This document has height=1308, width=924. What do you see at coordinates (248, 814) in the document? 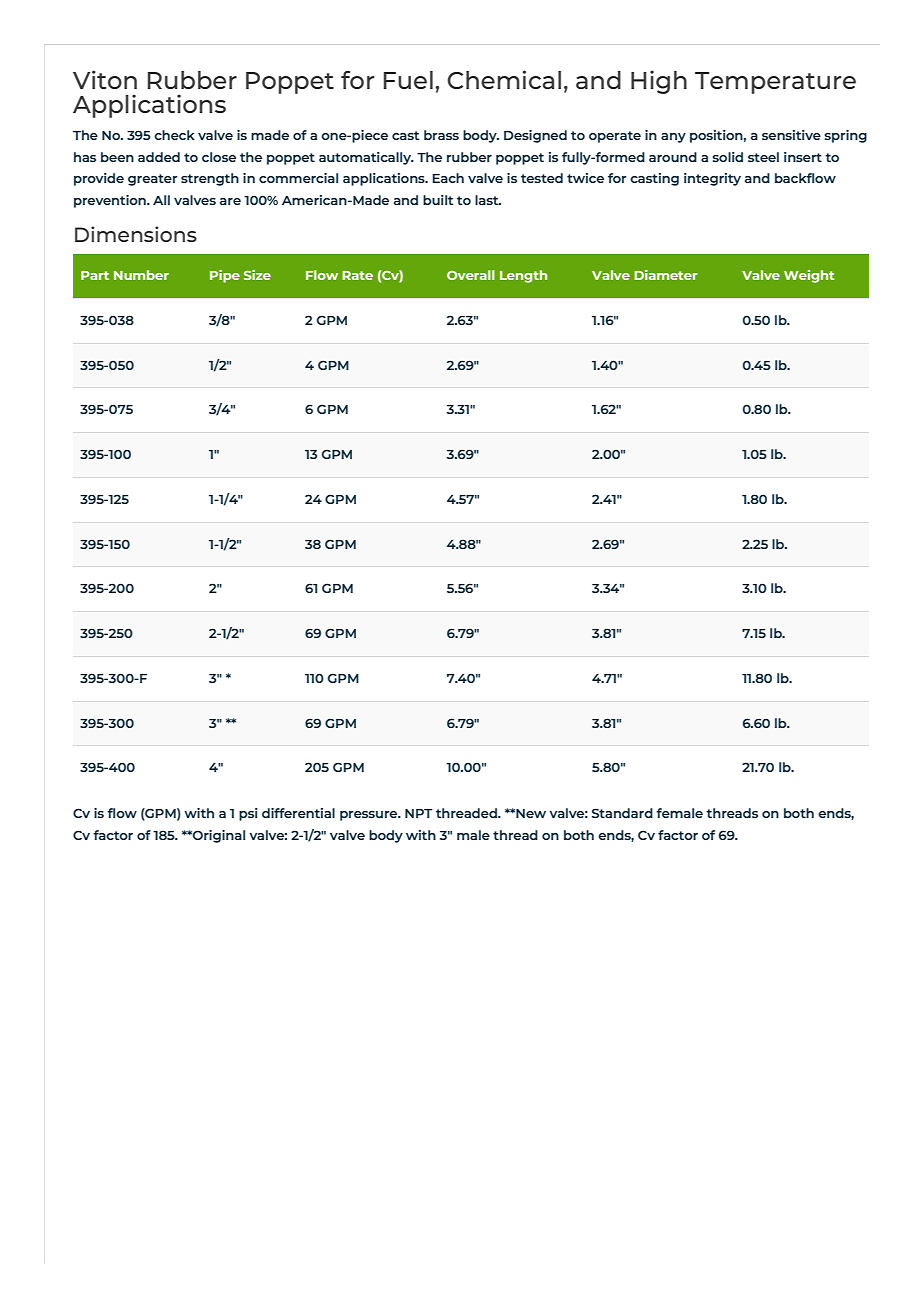
I see `psi` at bounding box center [248, 814].
